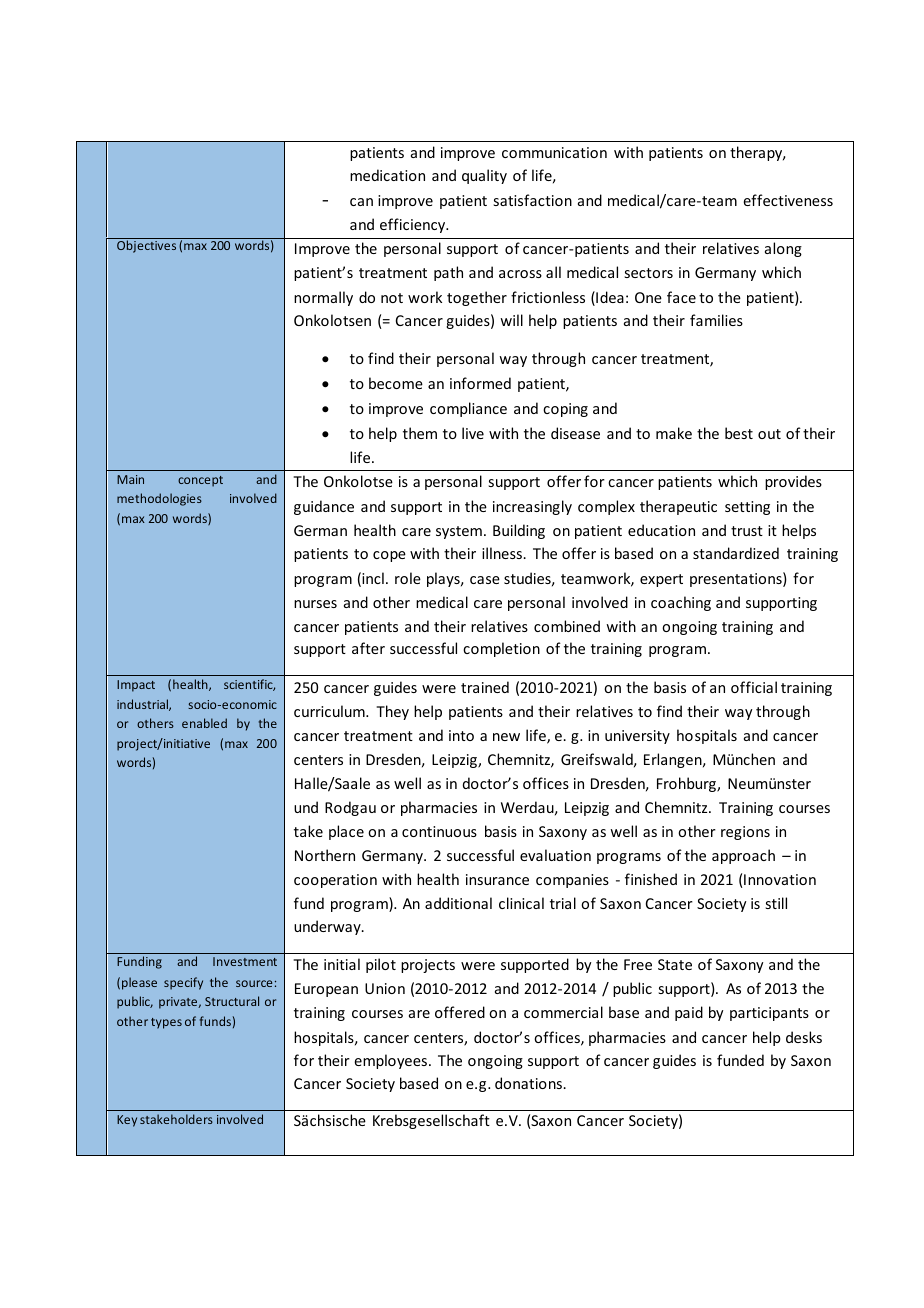 The width and height of the screenshot is (924, 1308). What do you see at coordinates (497, 879) in the screenshot?
I see `insurance` at bounding box center [497, 879].
